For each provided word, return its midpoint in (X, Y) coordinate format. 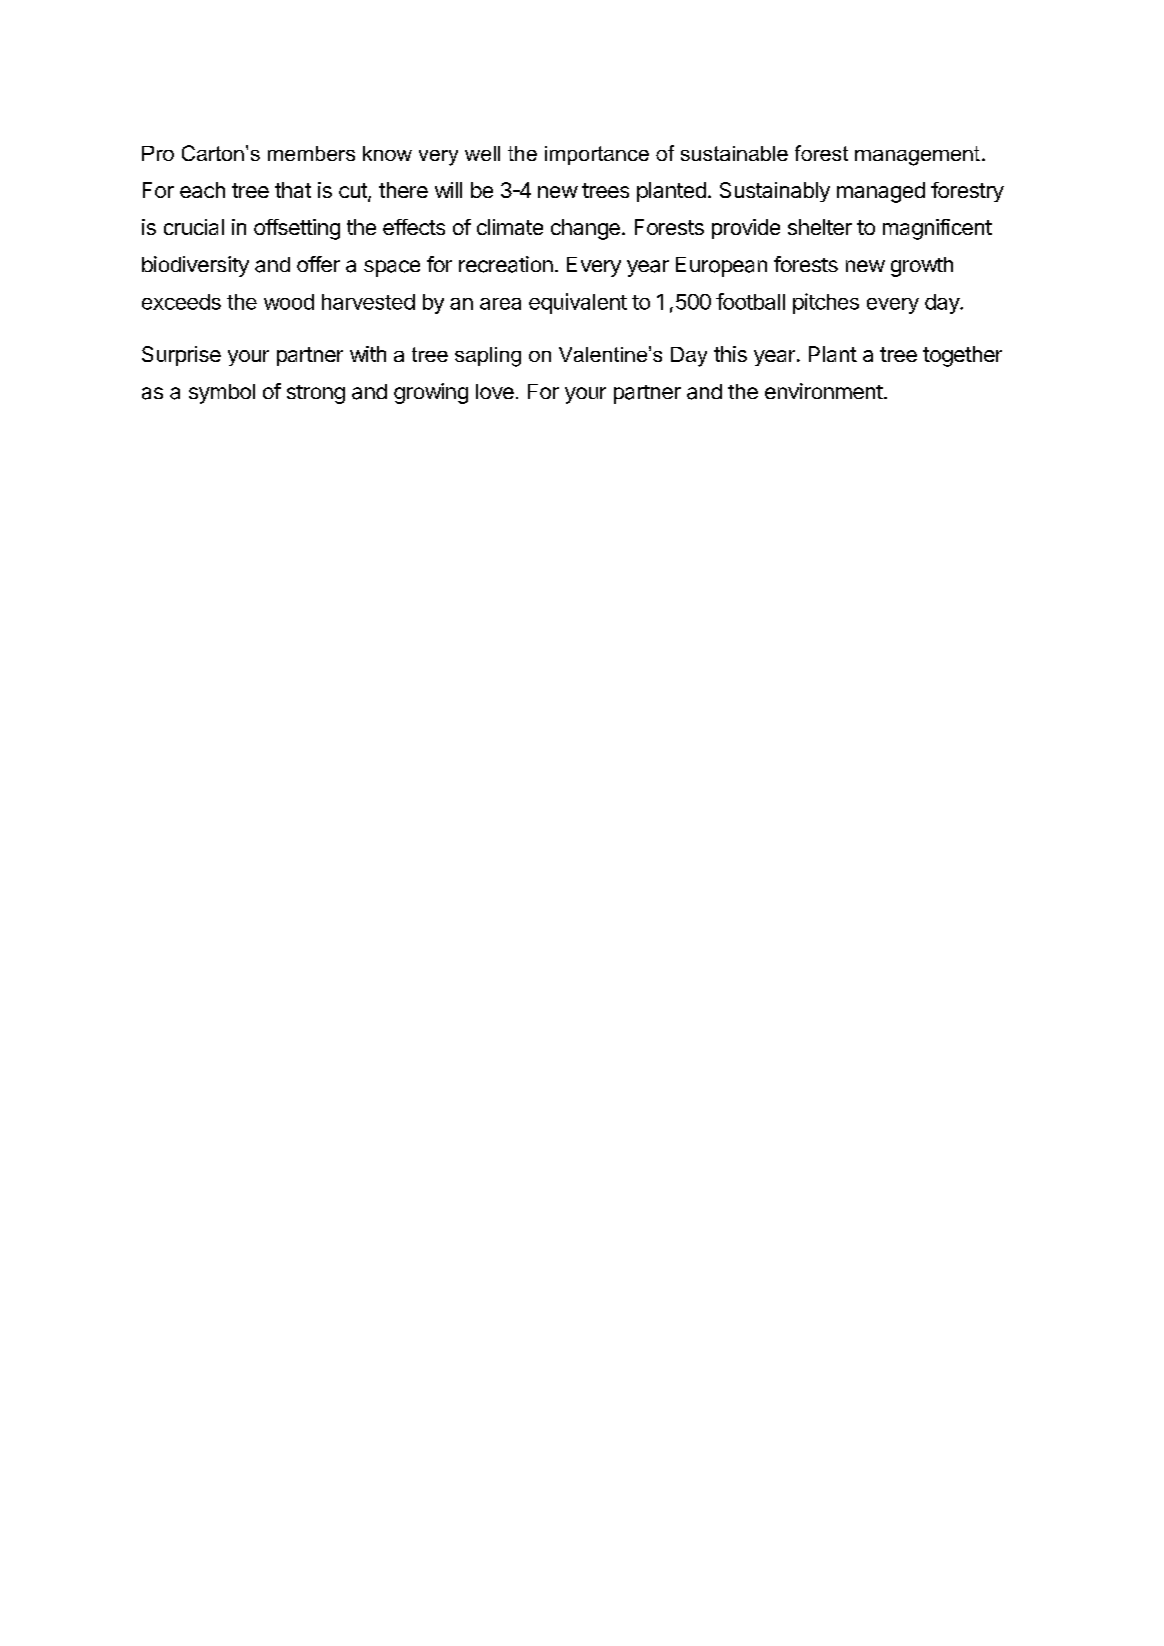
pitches (826, 303)
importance (597, 155)
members (311, 153)
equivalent (578, 303)
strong (316, 394)
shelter (820, 227)
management (917, 156)
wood (289, 302)
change (585, 229)
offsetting (297, 229)
